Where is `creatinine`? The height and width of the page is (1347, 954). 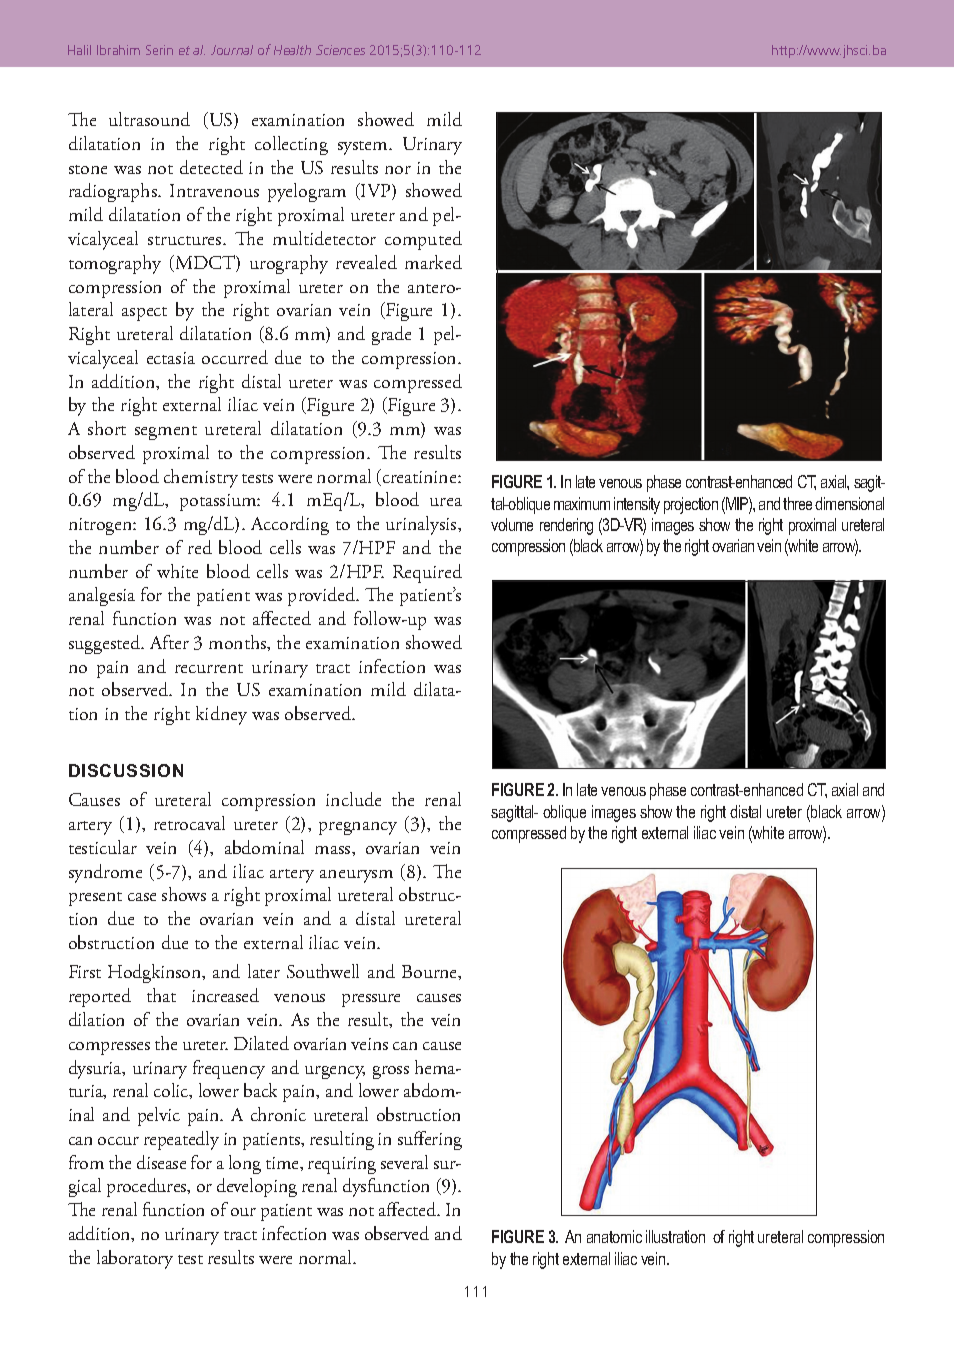
creatinine is located at coordinates (419, 477).
